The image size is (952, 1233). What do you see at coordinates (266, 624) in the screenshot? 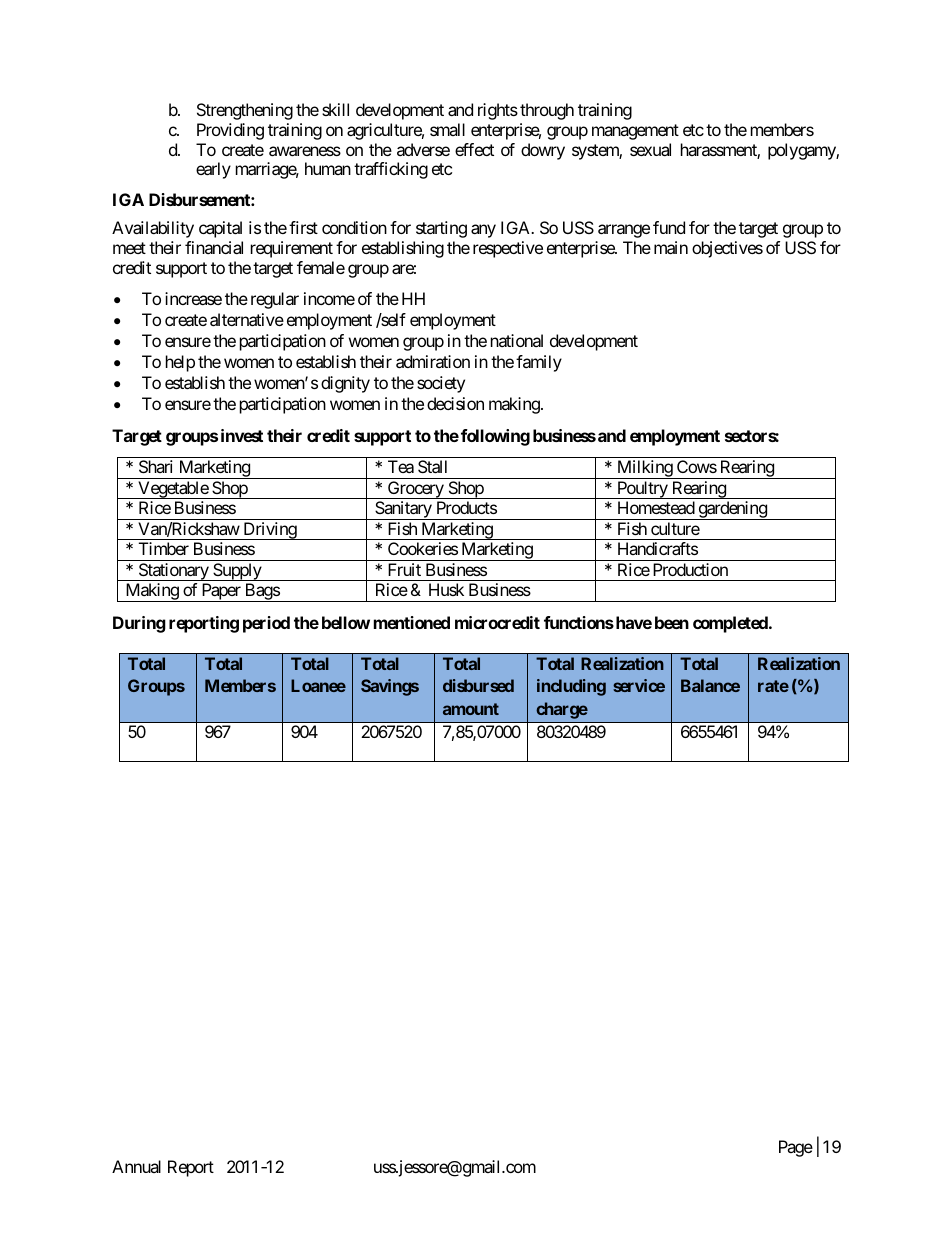
I see `period` at bounding box center [266, 624].
